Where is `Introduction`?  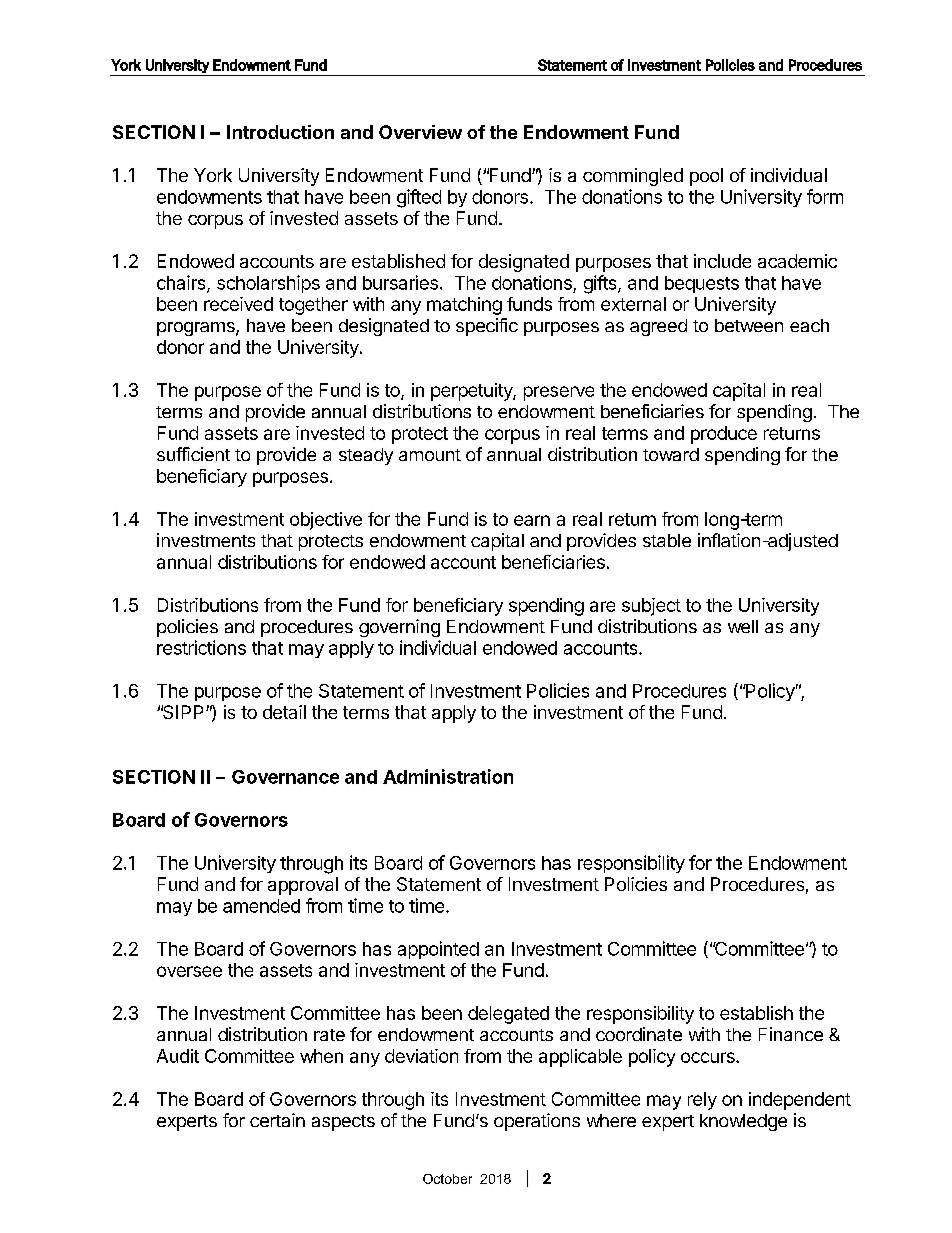
Introduction is located at coordinates (280, 132).
